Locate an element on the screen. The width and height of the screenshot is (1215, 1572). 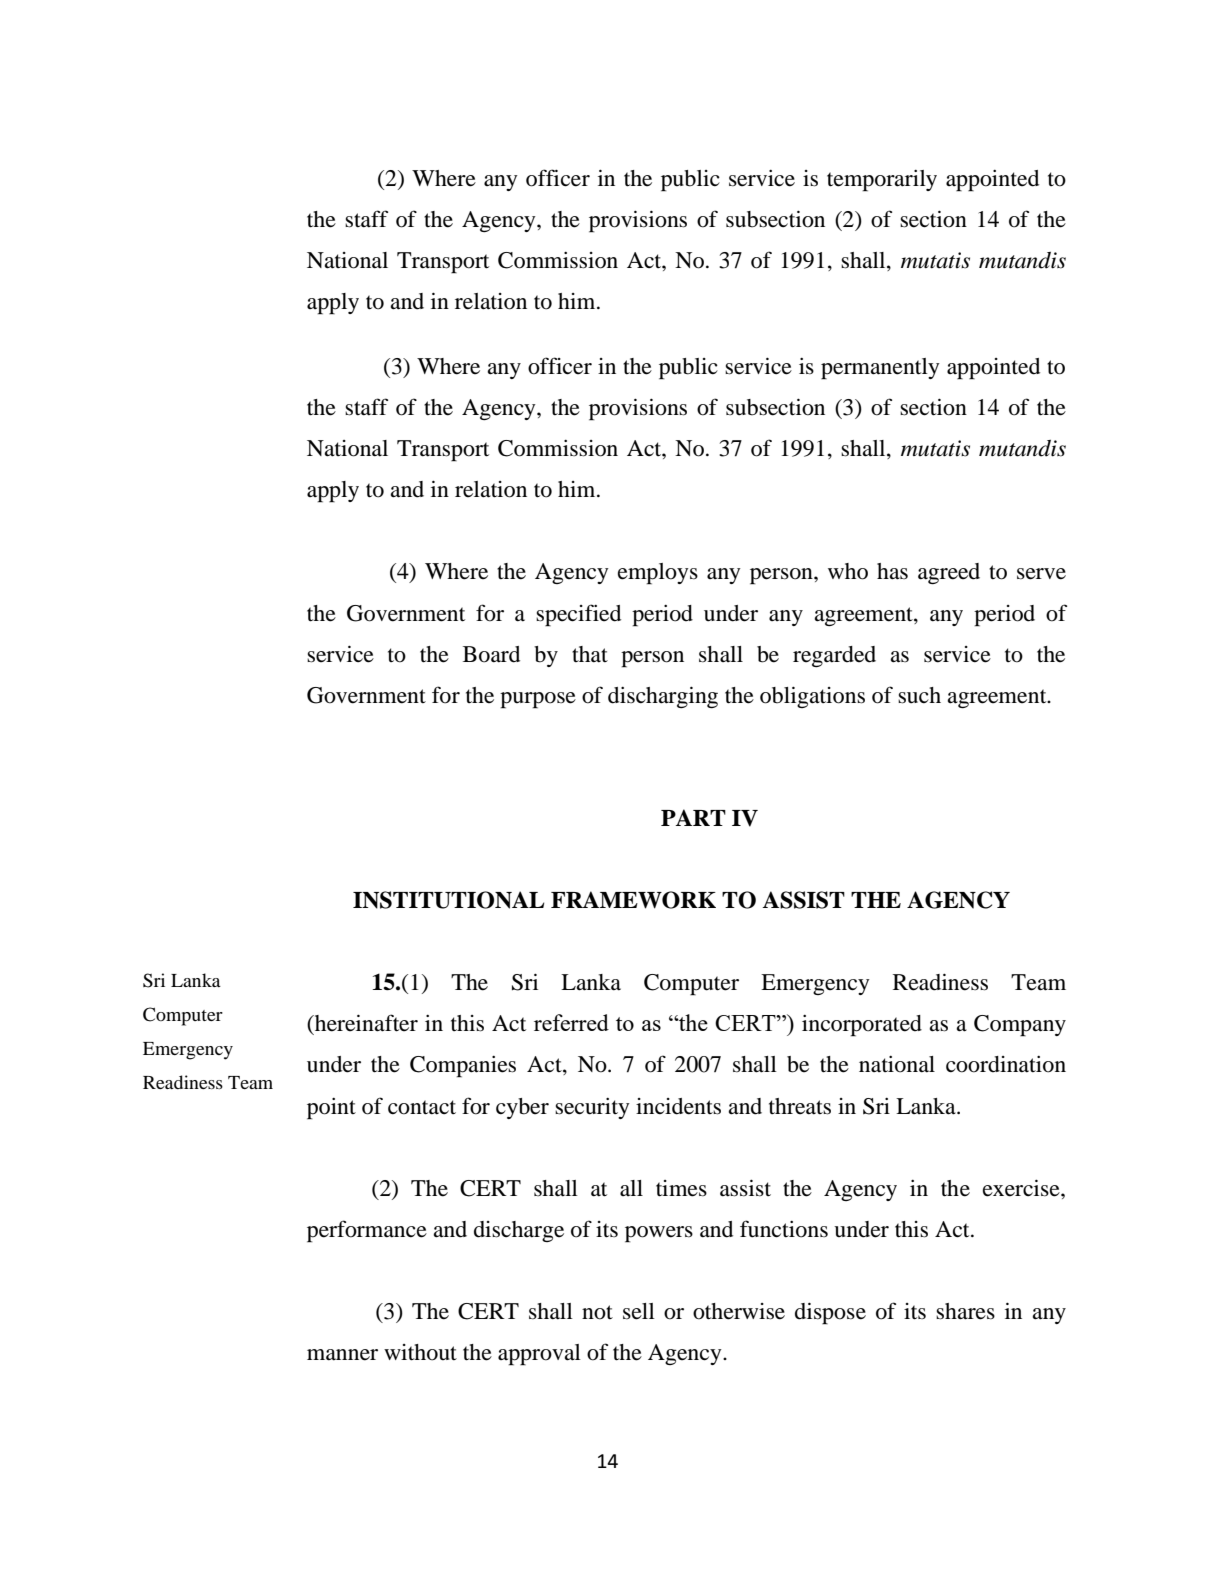
employs is located at coordinates (658, 574).
